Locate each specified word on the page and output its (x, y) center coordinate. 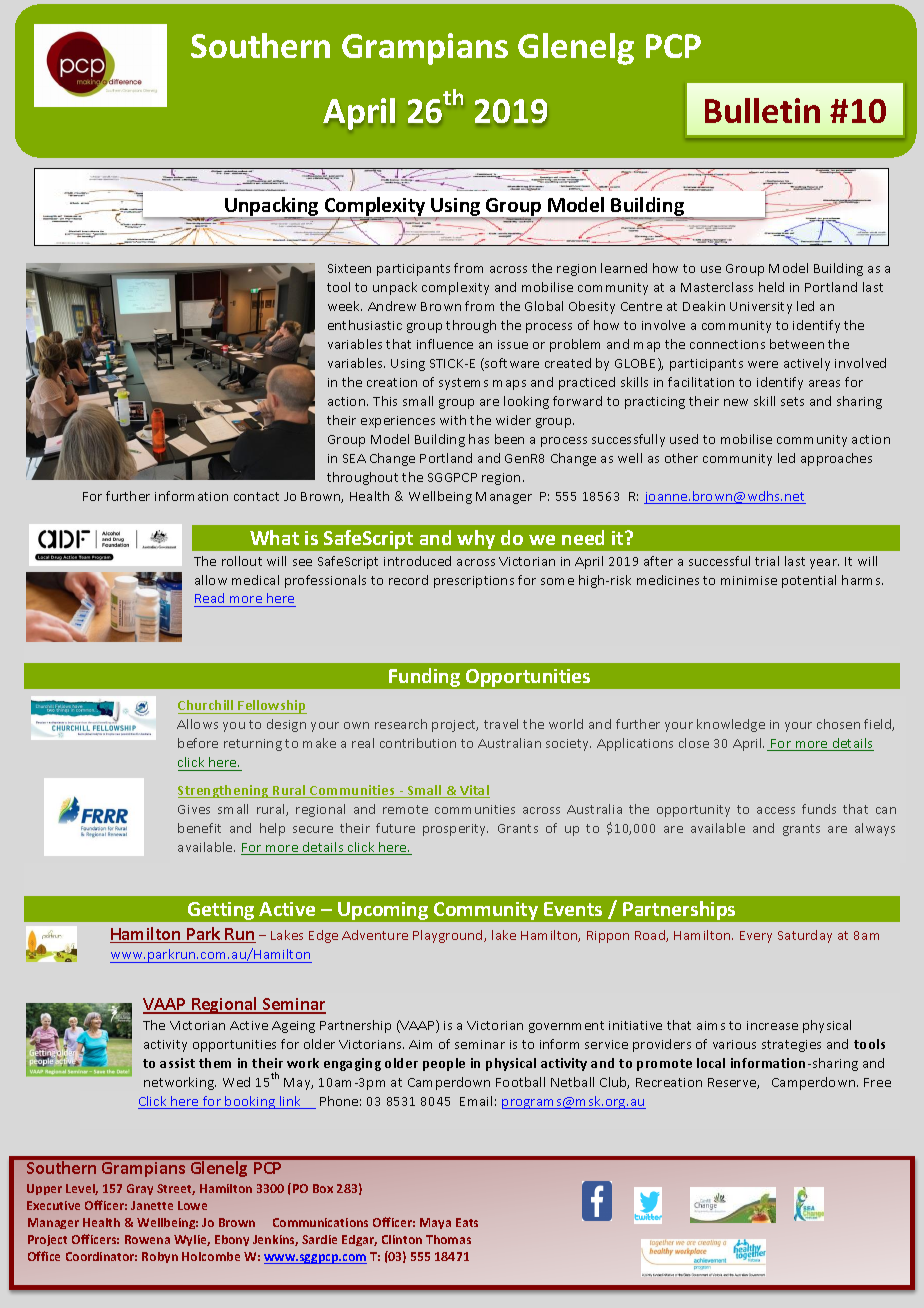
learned (624, 268)
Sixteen (349, 268)
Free (877, 1082)
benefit (199, 828)
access (776, 810)
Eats (467, 1222)
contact (256, 496)
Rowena (147, 1239)
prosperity (455, 830)
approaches (836, 459)
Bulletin (762, 110)
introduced (417, 561)
